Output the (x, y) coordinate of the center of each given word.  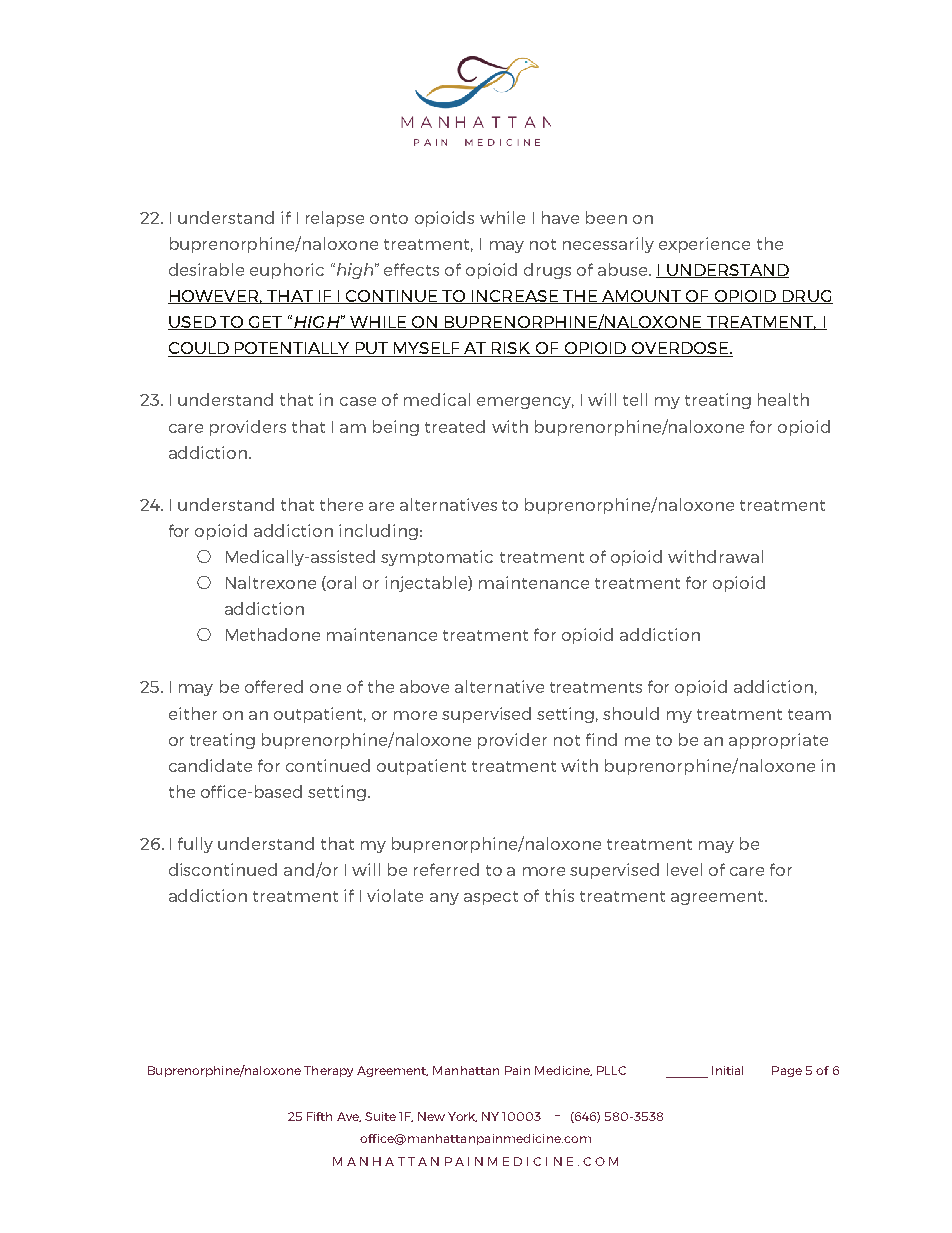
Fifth (319, 1116)
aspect (491, 898)
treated (455, 426)
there (341, 504)
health (783, 399)
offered (274, 686)
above (424, 686)
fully (195, 845)
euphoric (287, 271)
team (809, 714)
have (560, 217)
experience (704, 245)
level (684, 869)
